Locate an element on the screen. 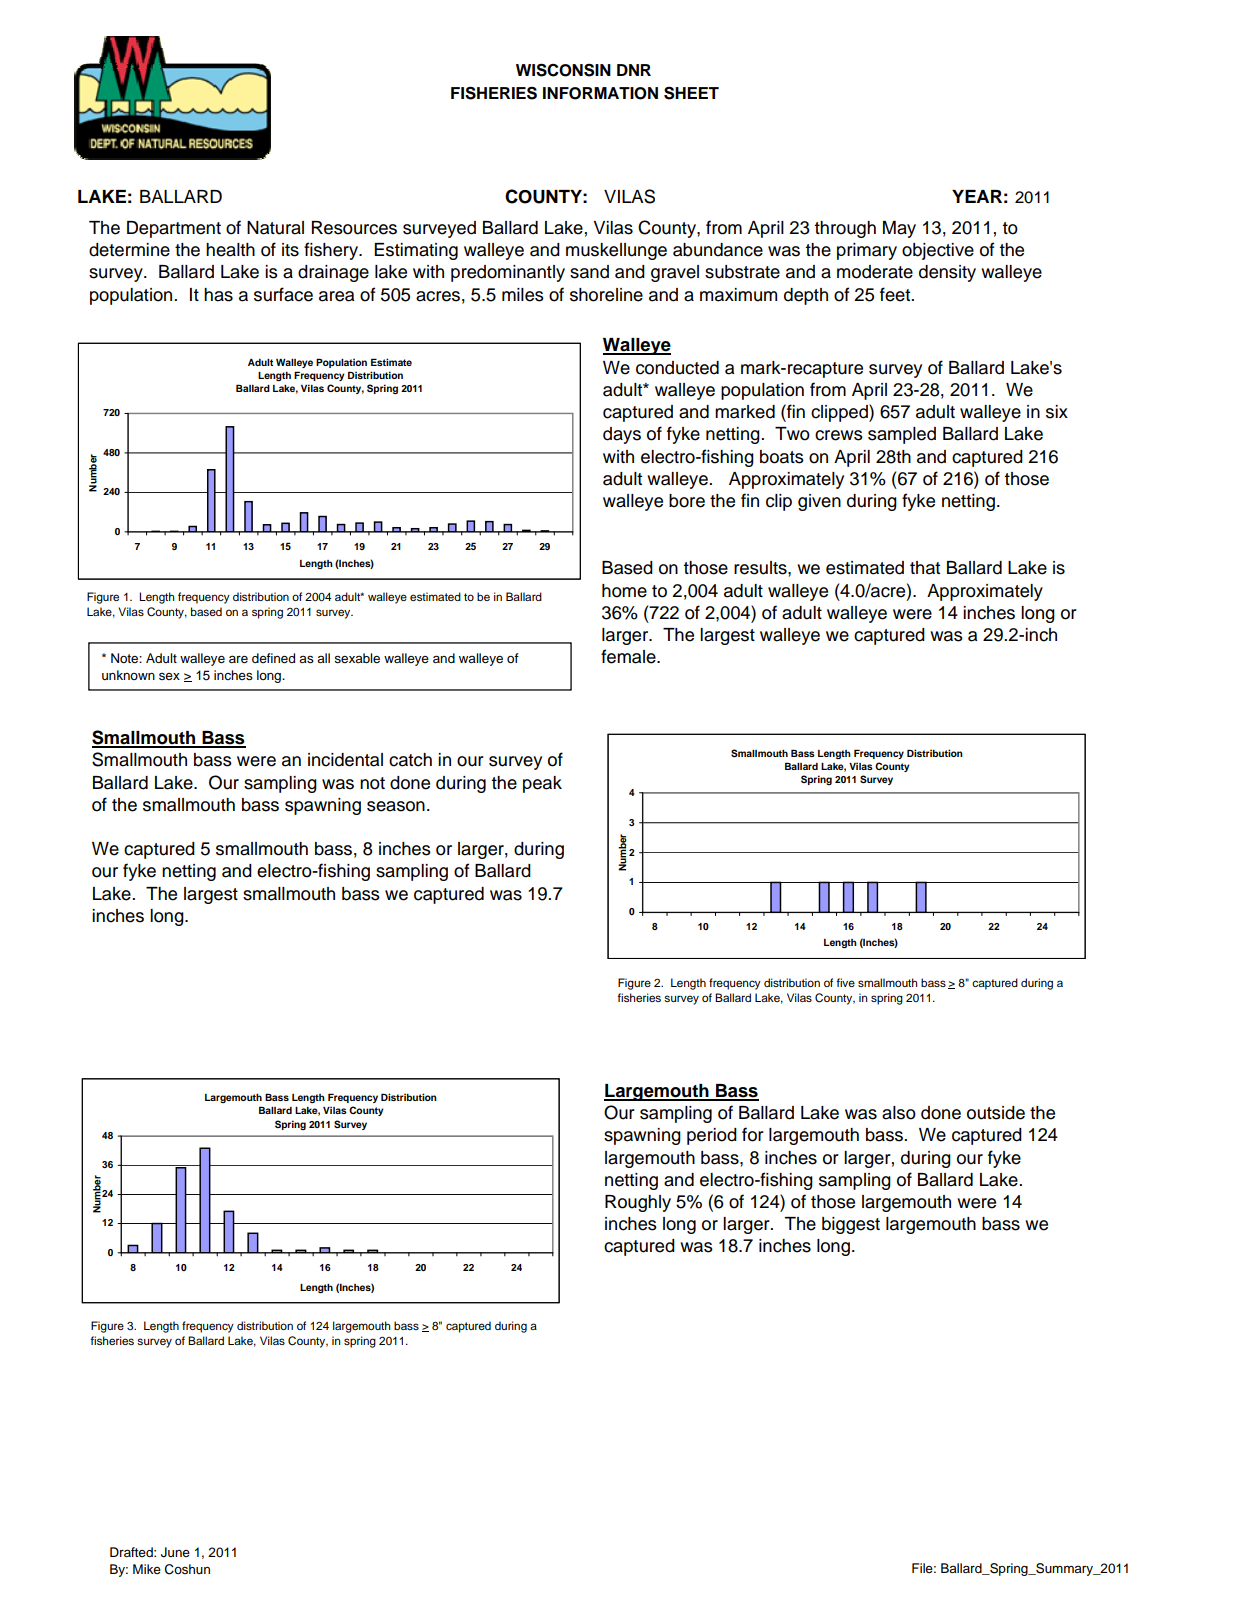  five is located at coordinates (845, 982).
